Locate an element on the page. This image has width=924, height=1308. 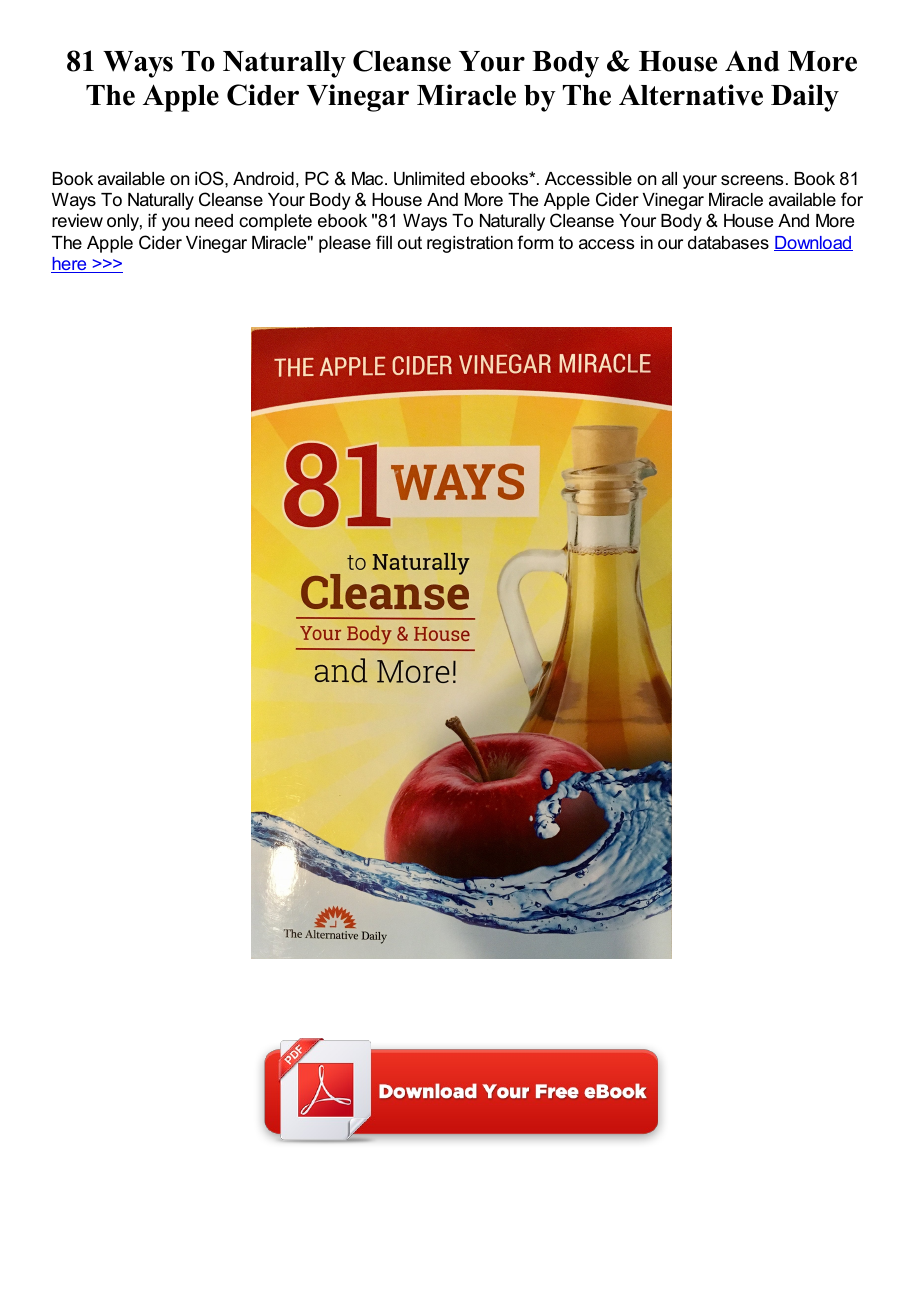
here is located at coordinates (70, 265).
